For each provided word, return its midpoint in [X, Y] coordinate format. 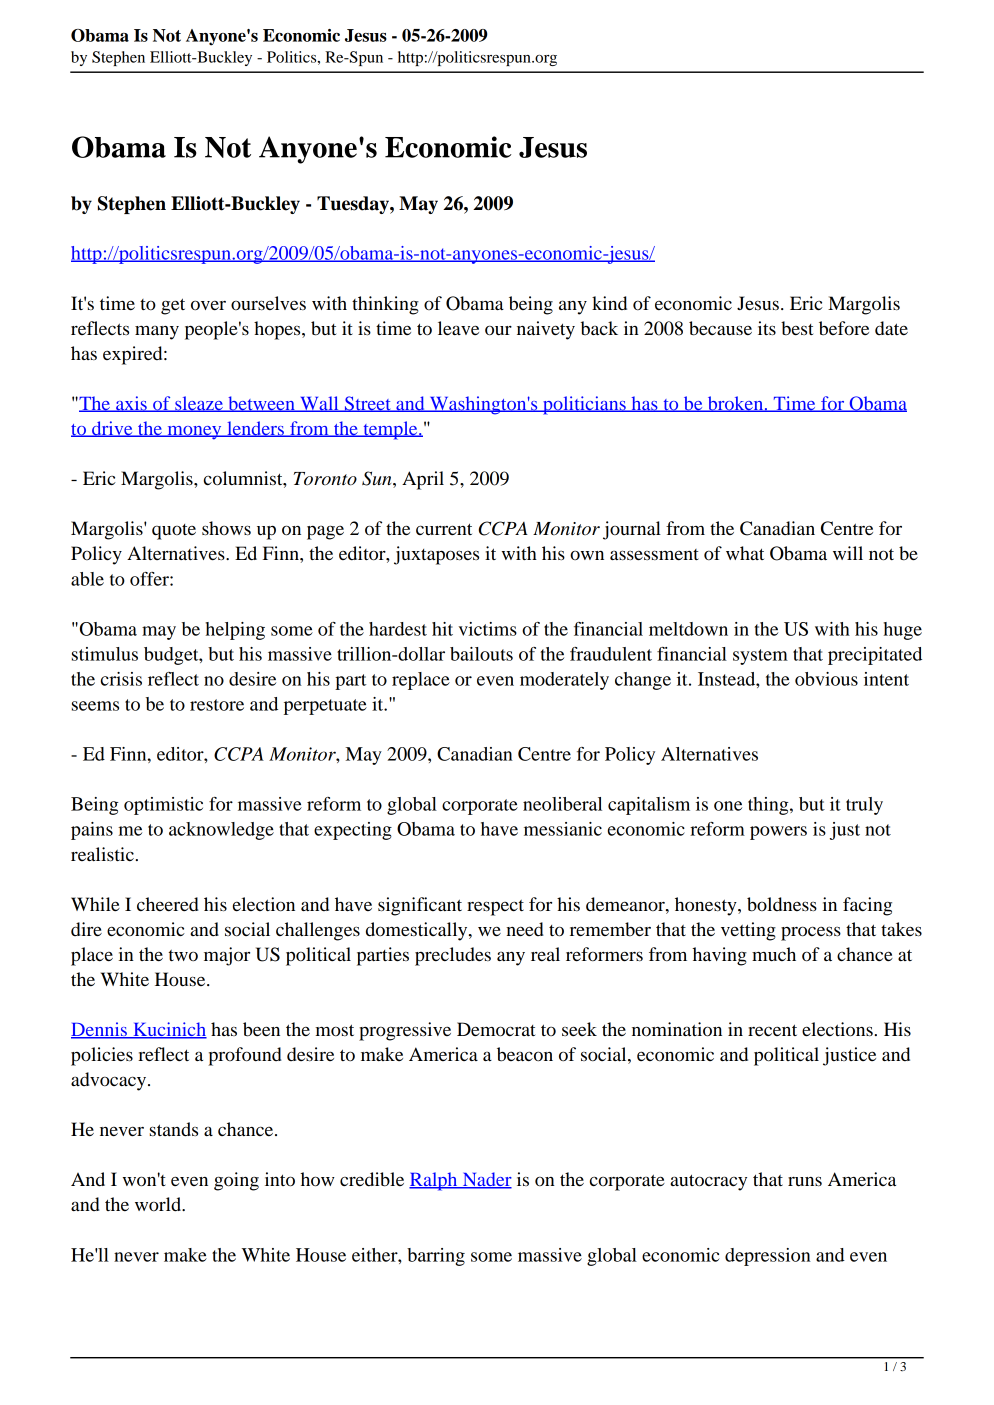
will [848, 553]
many [157, 332]
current [444, 529]
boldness [782, 904]
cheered [168, 904]
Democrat [496, 1029]
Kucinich [169, 1030]
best [797, 328]
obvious [826, 679]
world [159, 1204]
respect [495, 908]
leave [458, 328]
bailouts [481, 654]
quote [174, 532]
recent [772, 1030]
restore [217, 705]
